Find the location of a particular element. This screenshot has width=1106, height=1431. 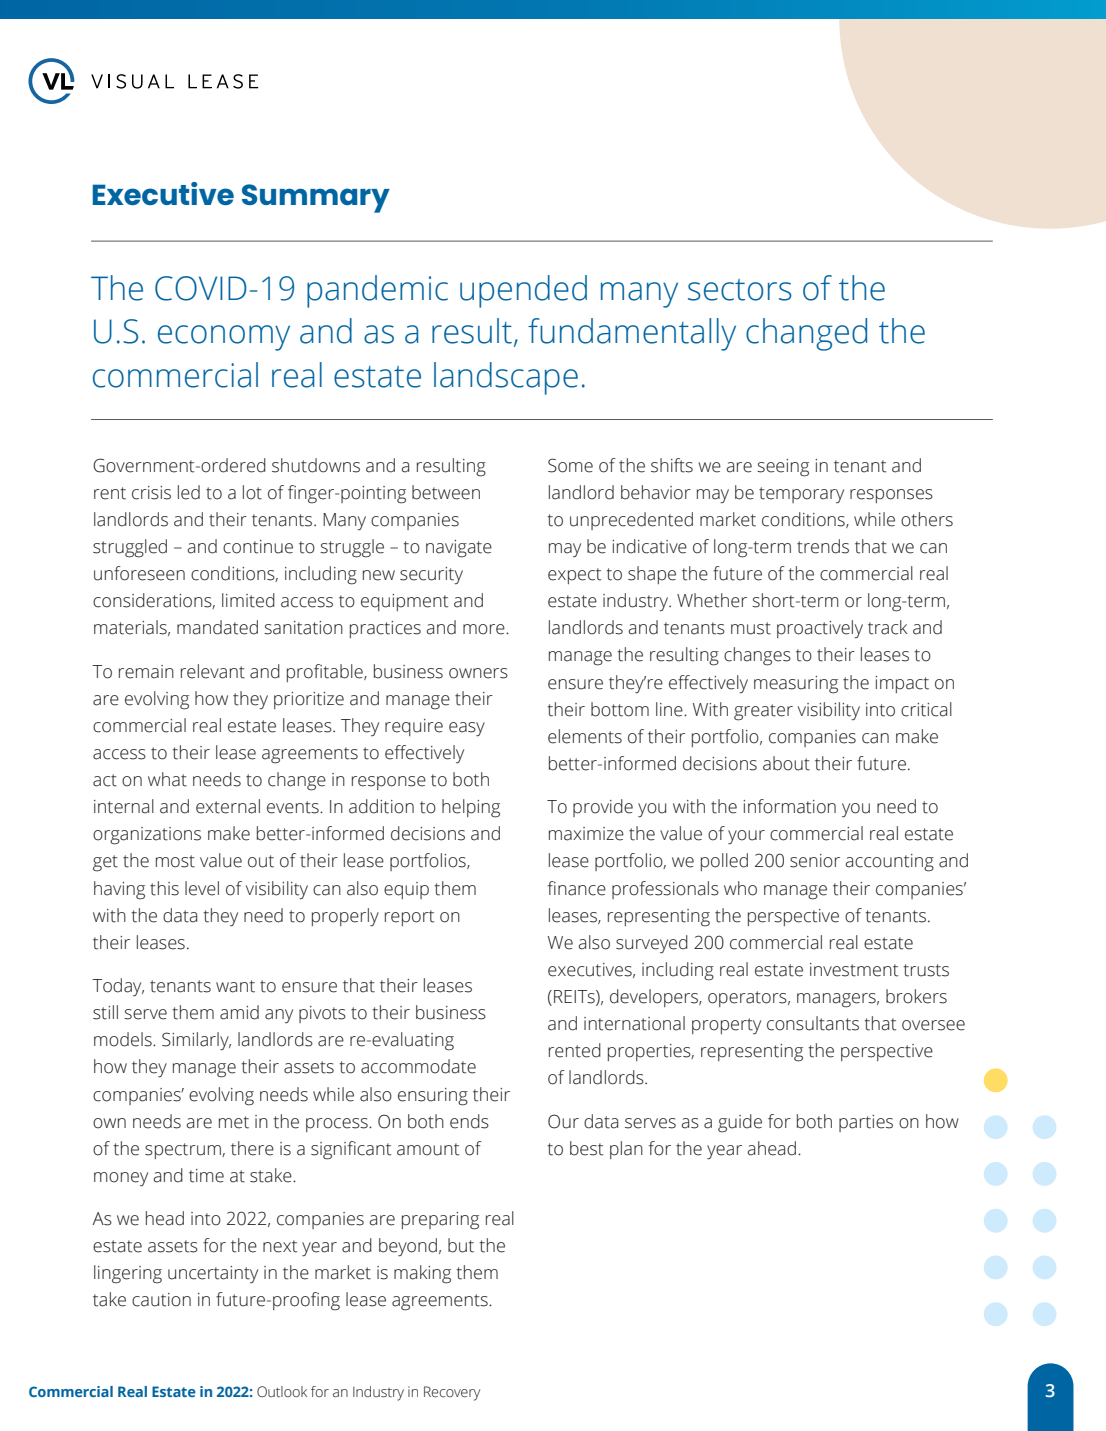

guide is located at coordinates (740, 1123).
